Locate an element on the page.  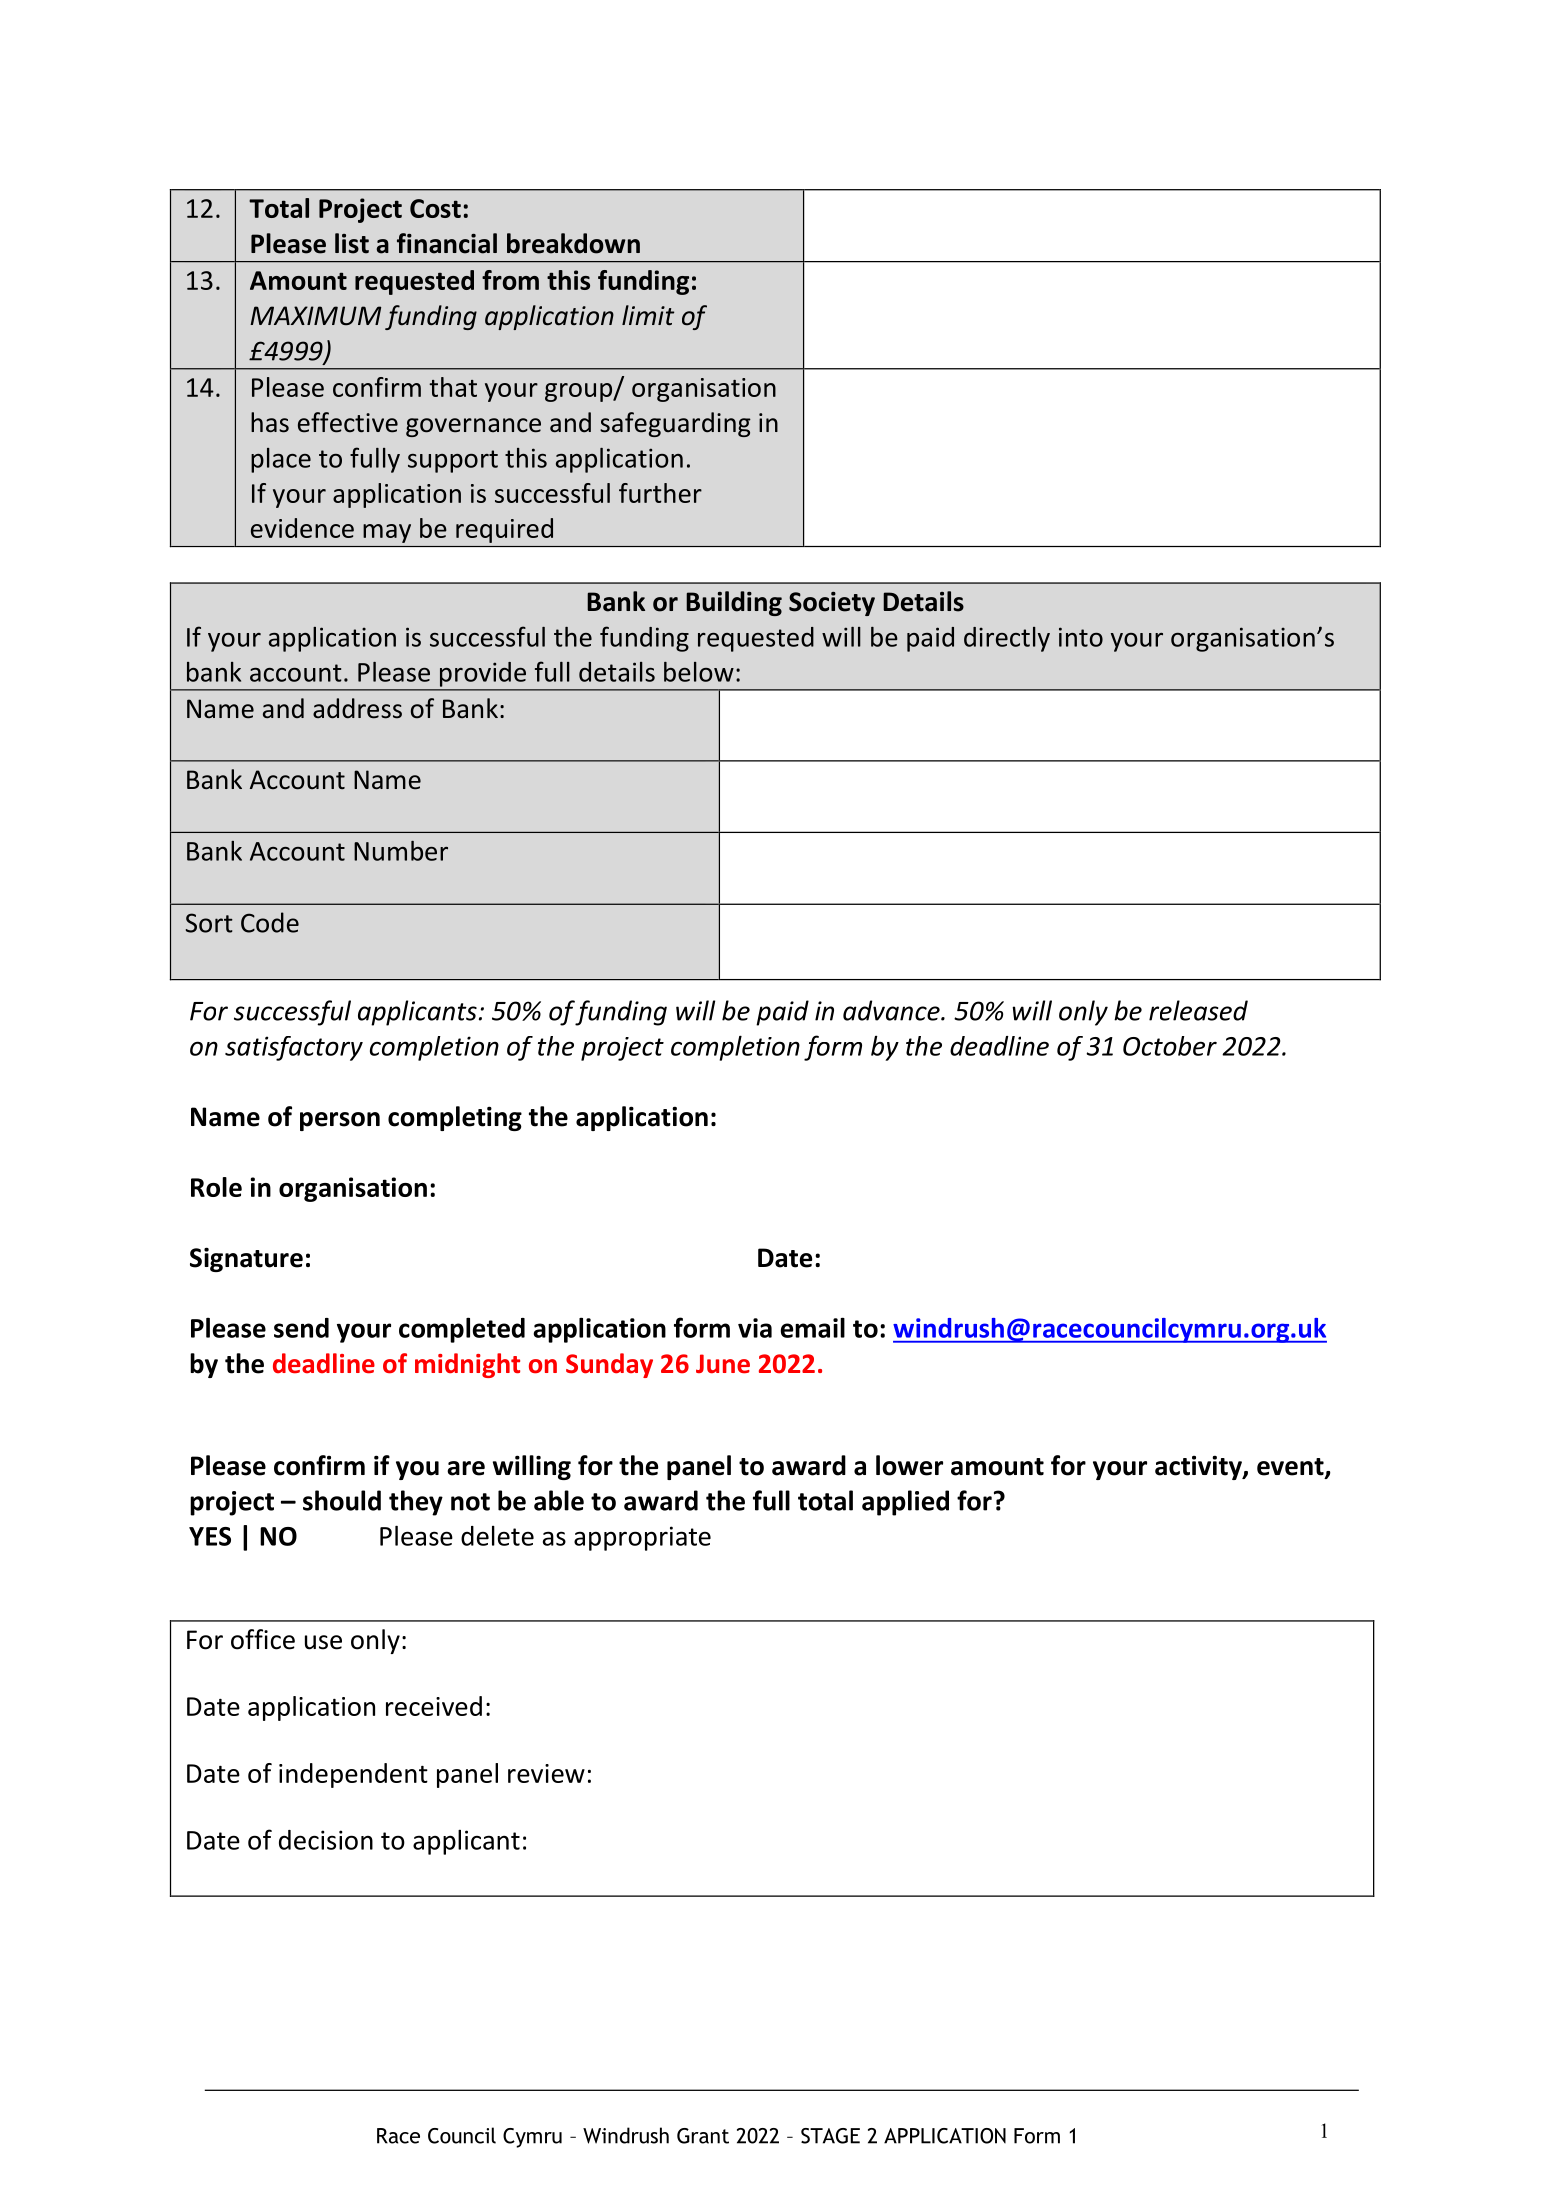
list is located at coordinates (352, 243).
